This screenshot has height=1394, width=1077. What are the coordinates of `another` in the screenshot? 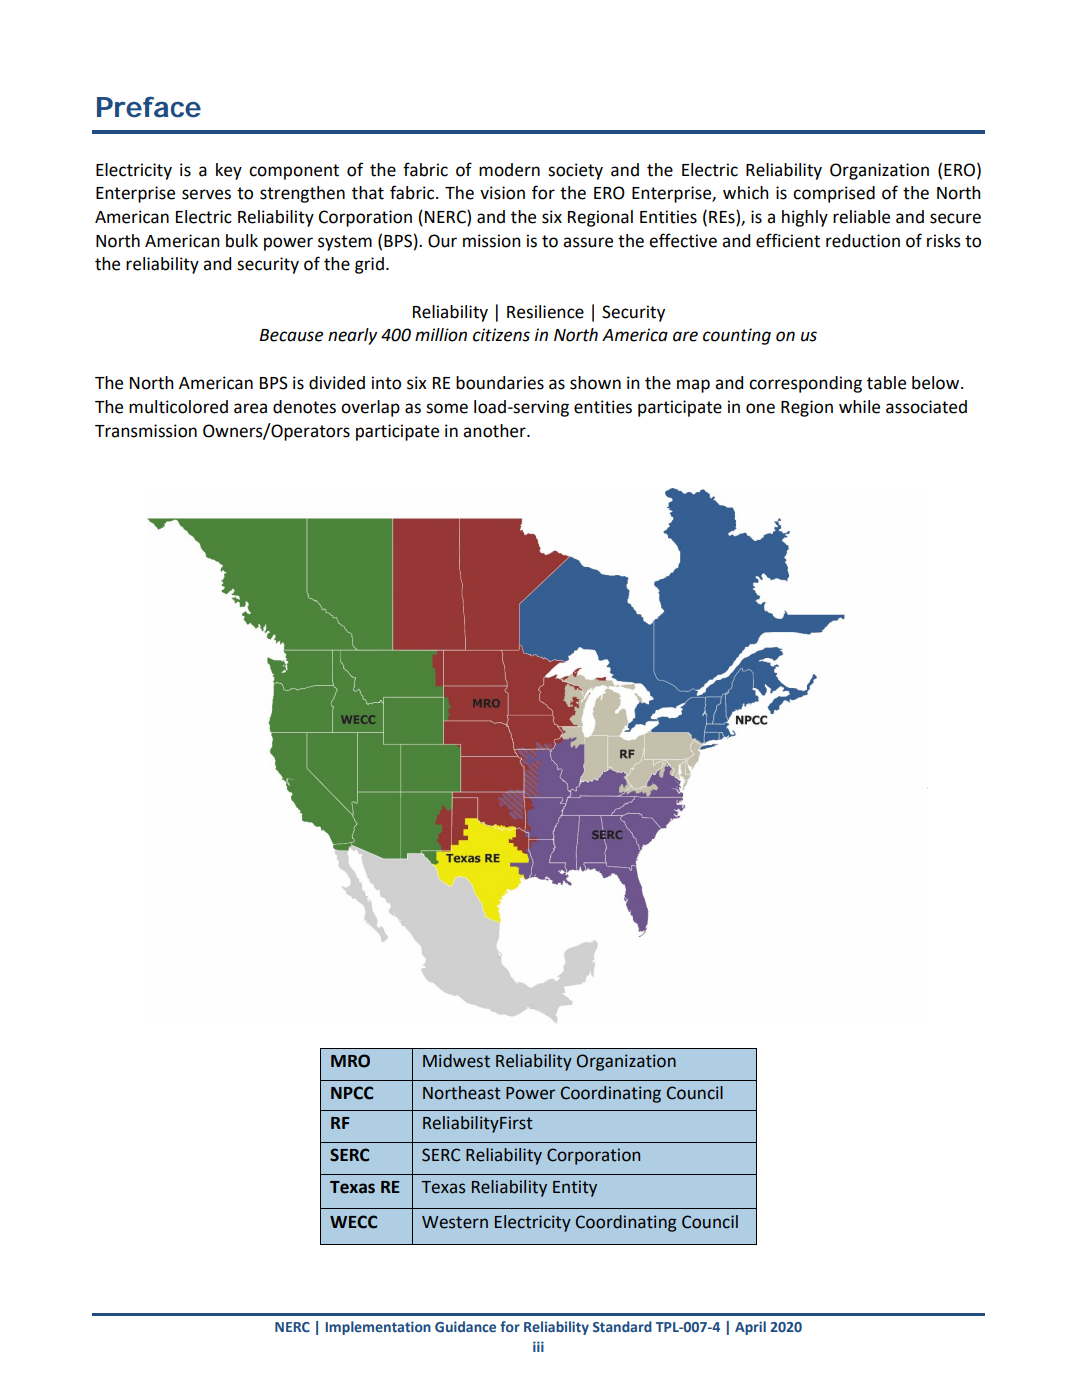 It's located at (495, 431).
